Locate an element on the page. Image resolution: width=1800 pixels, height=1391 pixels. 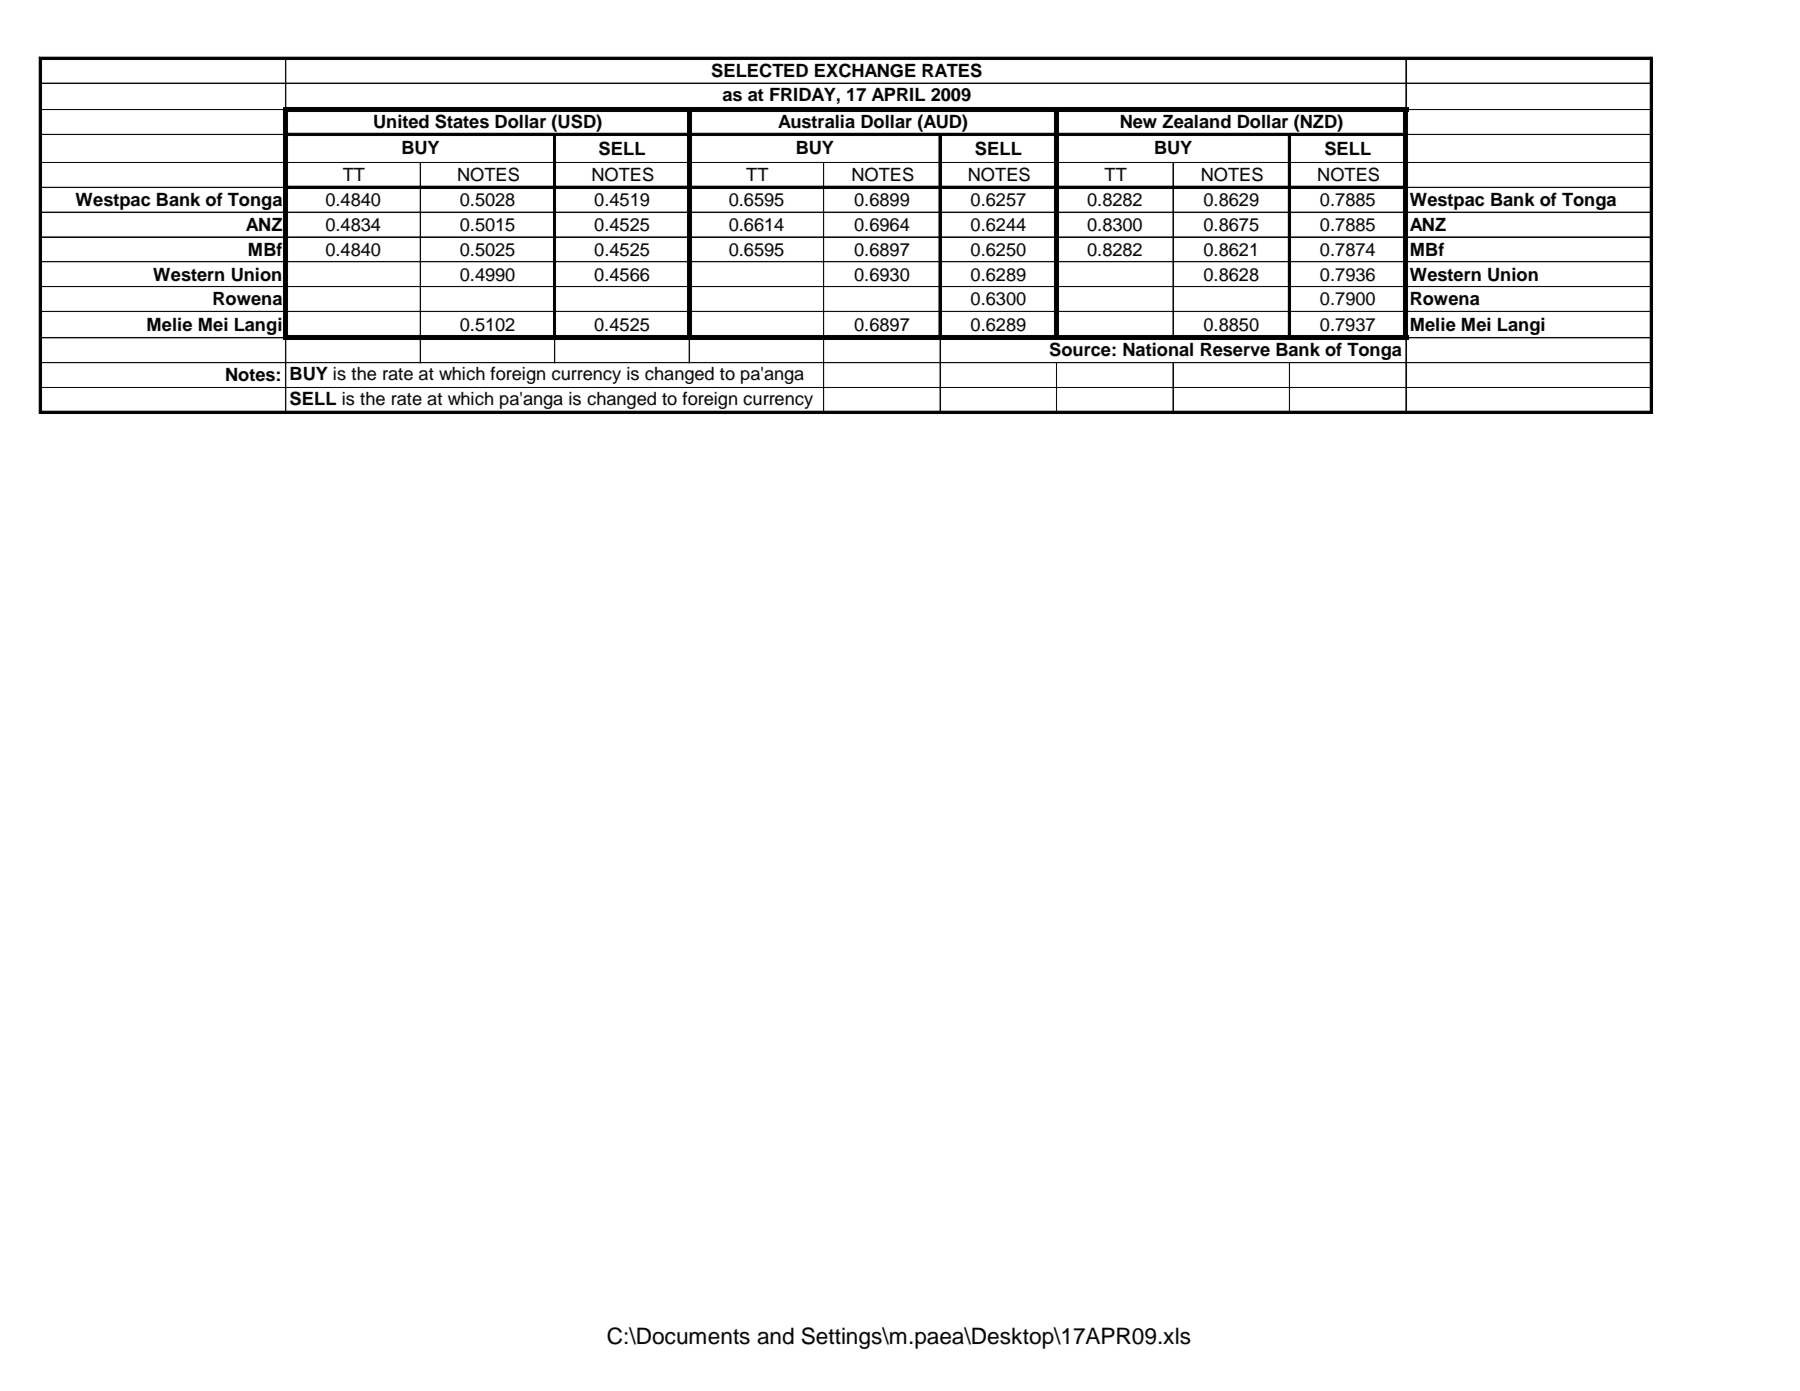
Zealand is located at coordinates (1197, 121).
